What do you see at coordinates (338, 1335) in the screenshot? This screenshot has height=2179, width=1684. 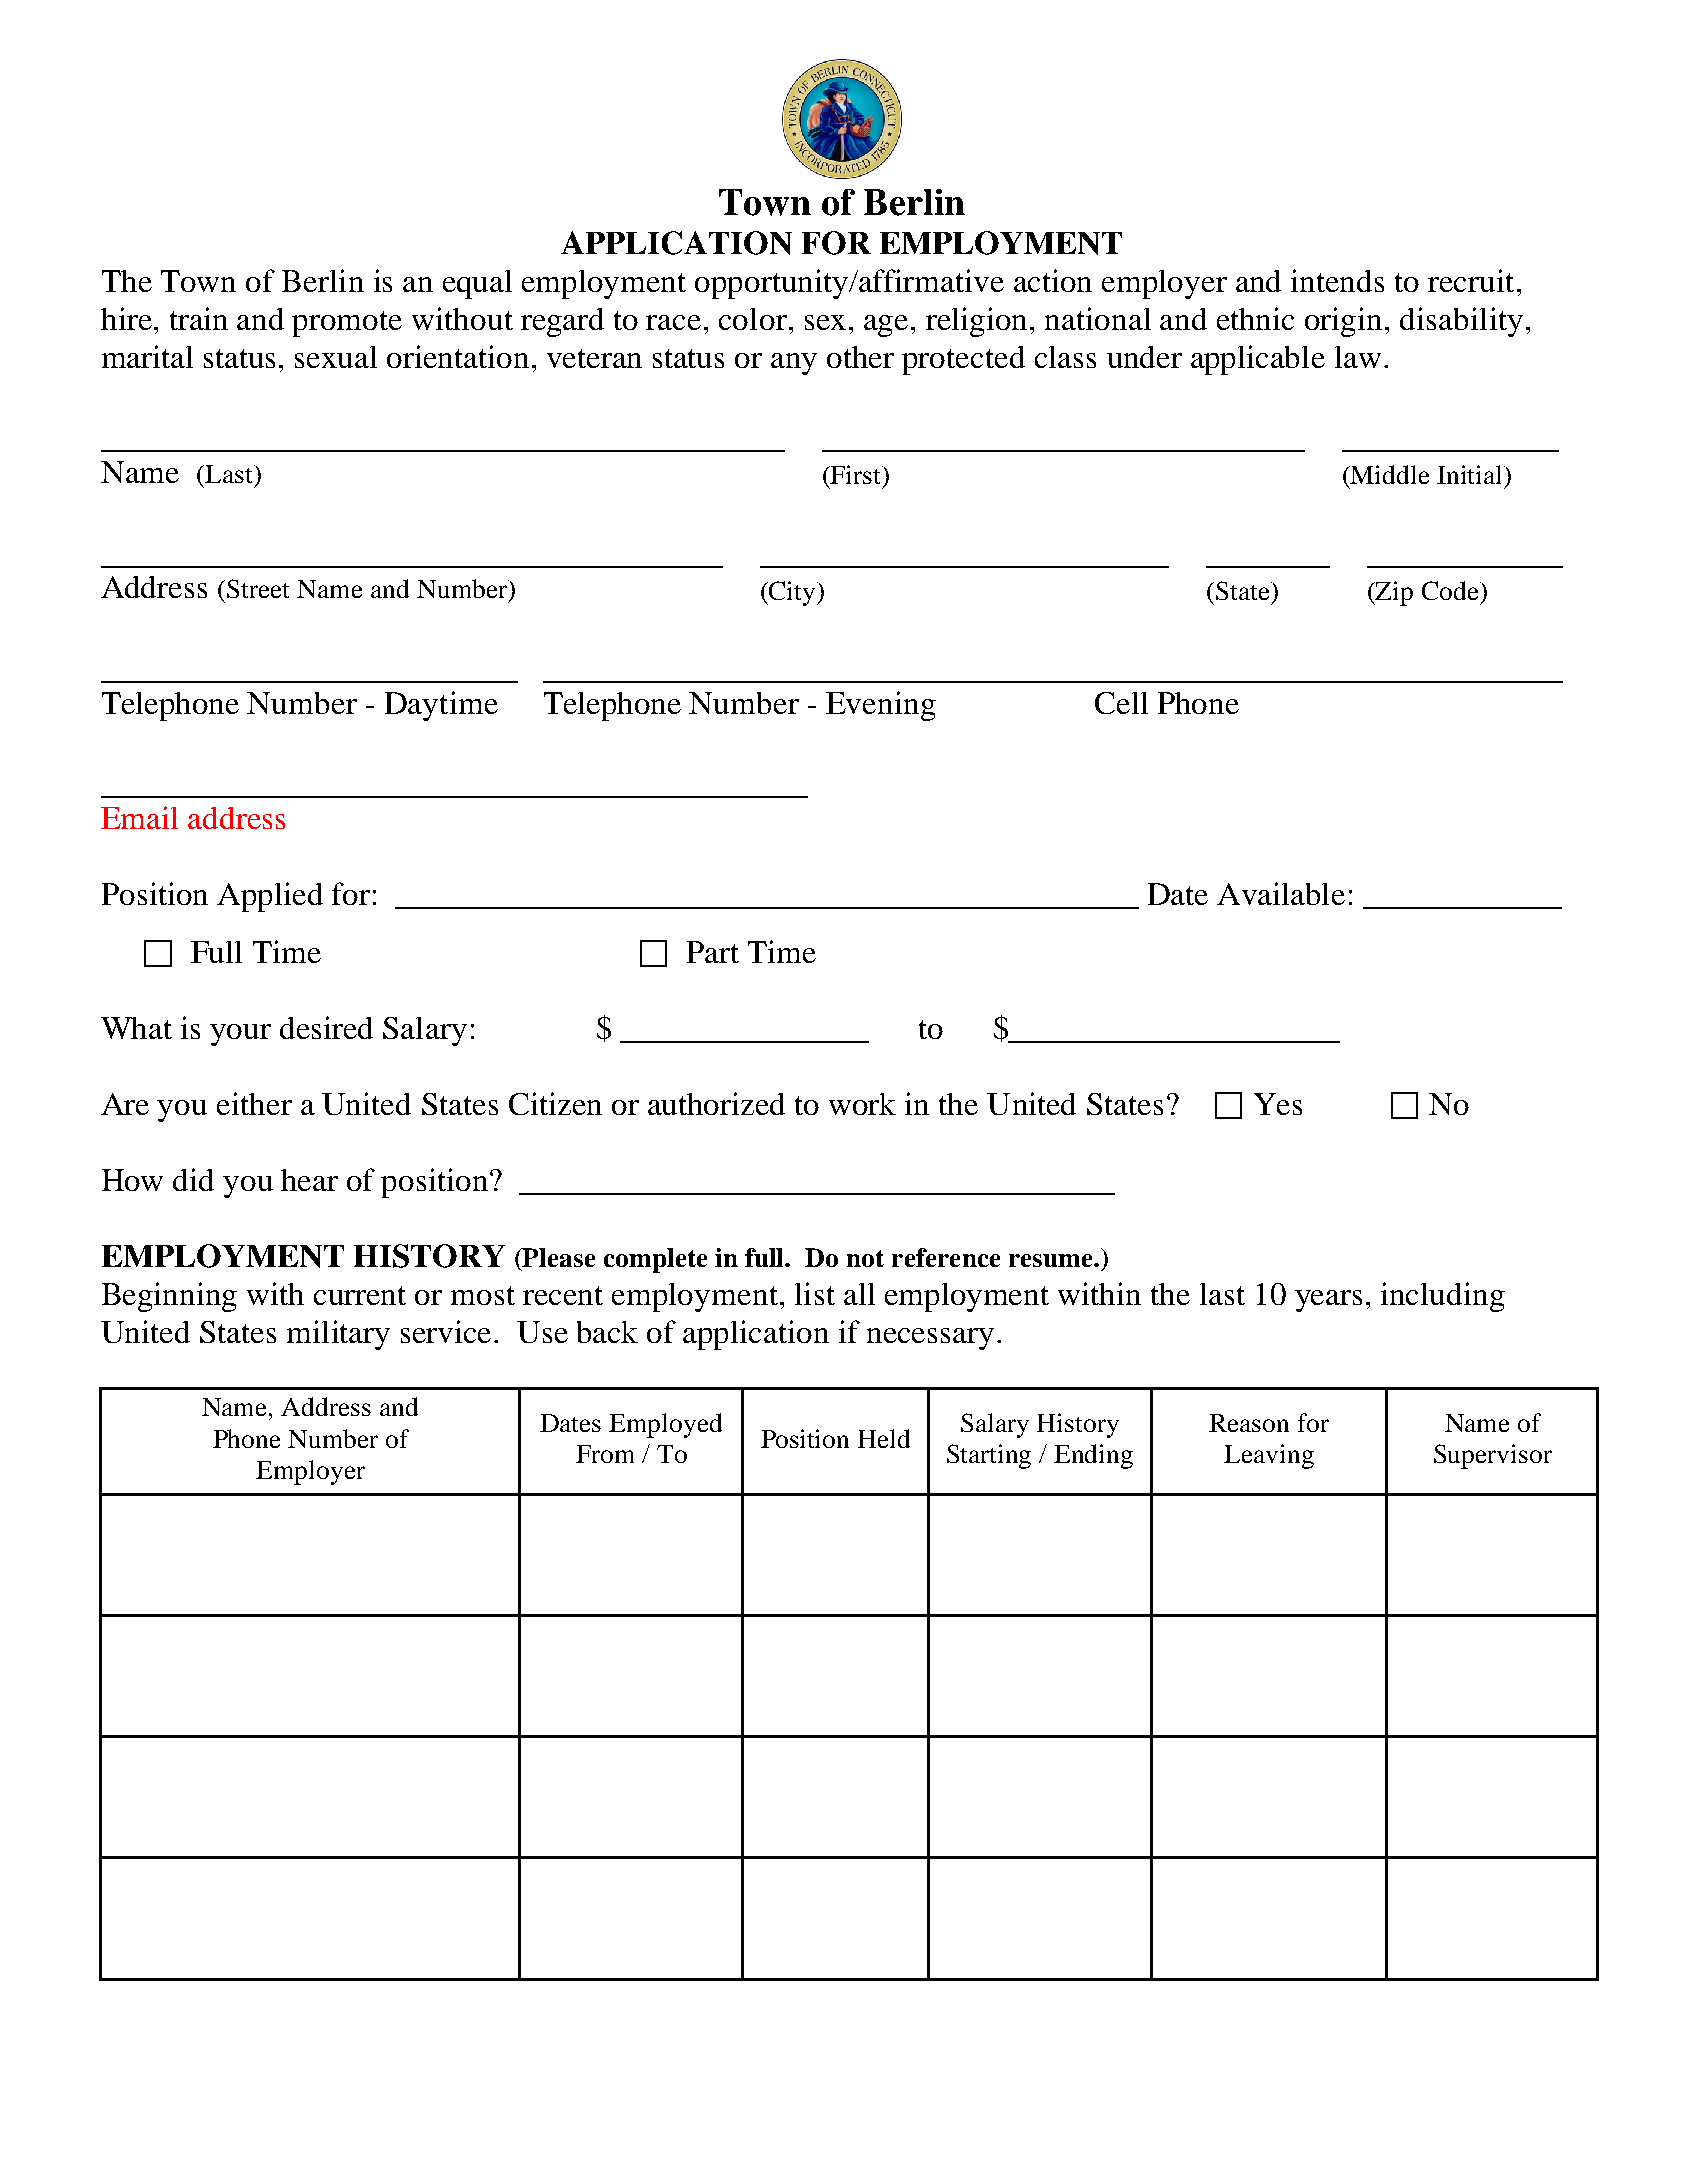 I see `military` at bounding box center [338, 1335].
